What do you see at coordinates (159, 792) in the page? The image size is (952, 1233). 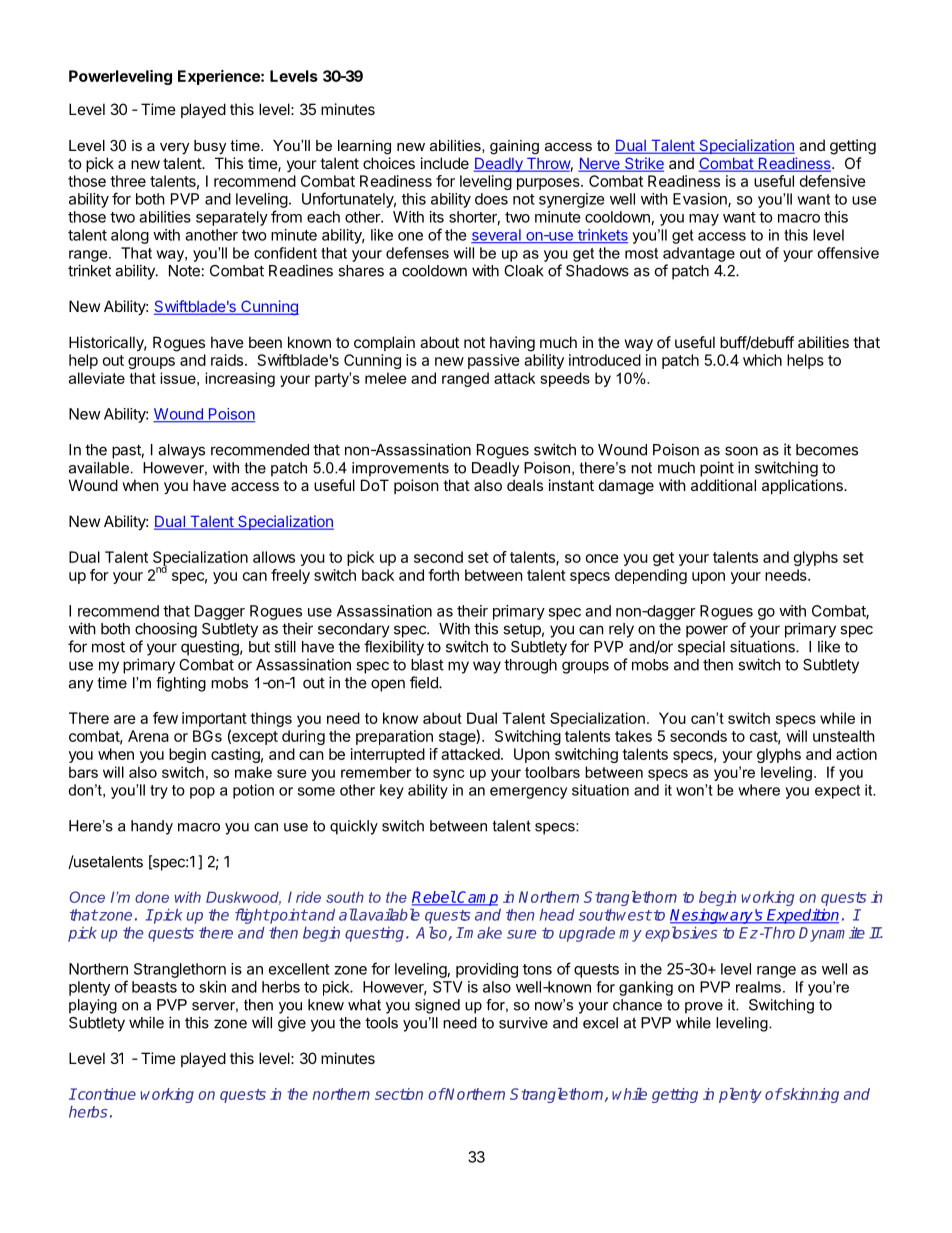 I see `try` at bounding box center [159, 792].
